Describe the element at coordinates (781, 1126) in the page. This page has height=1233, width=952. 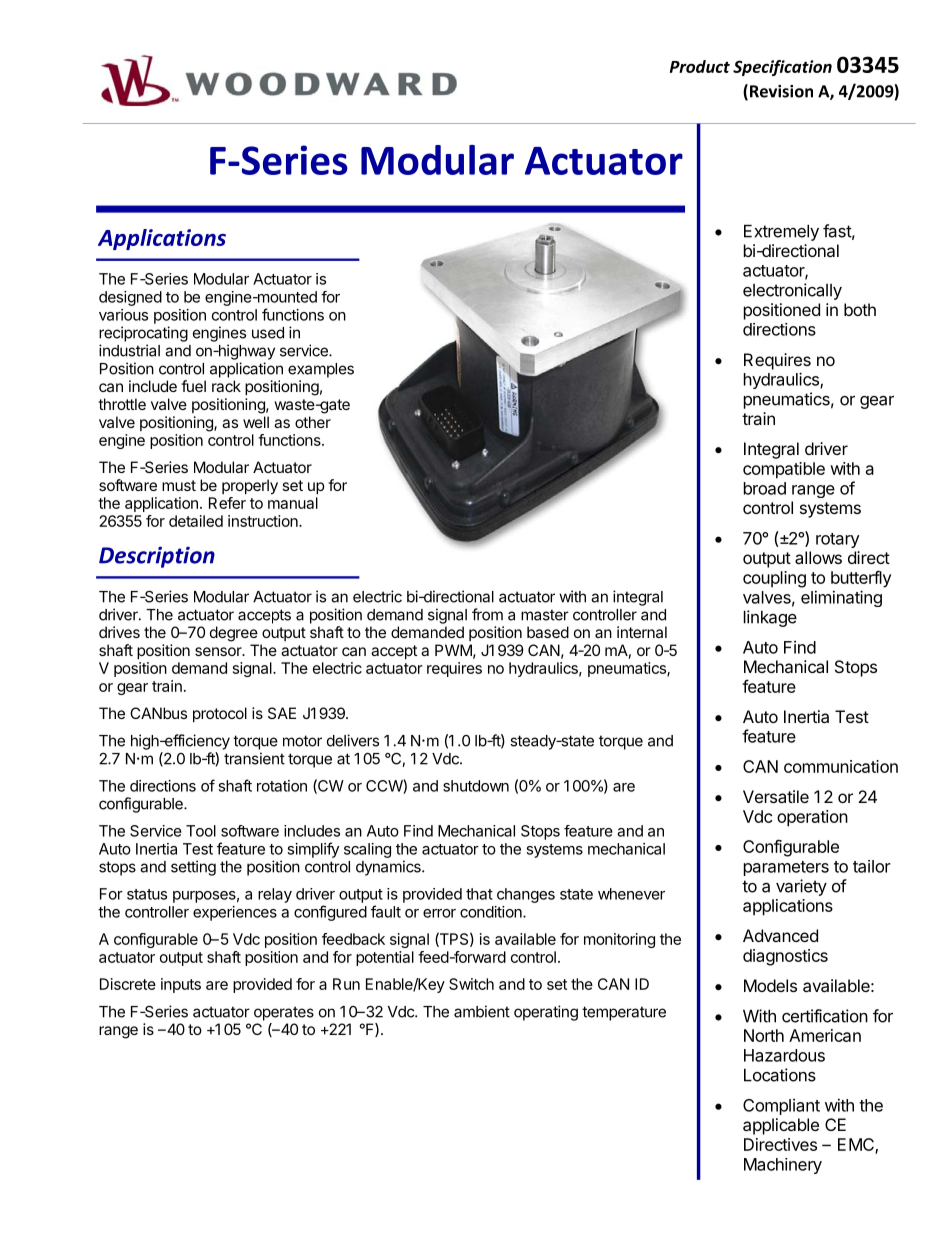
I see `applicable` at that location.
